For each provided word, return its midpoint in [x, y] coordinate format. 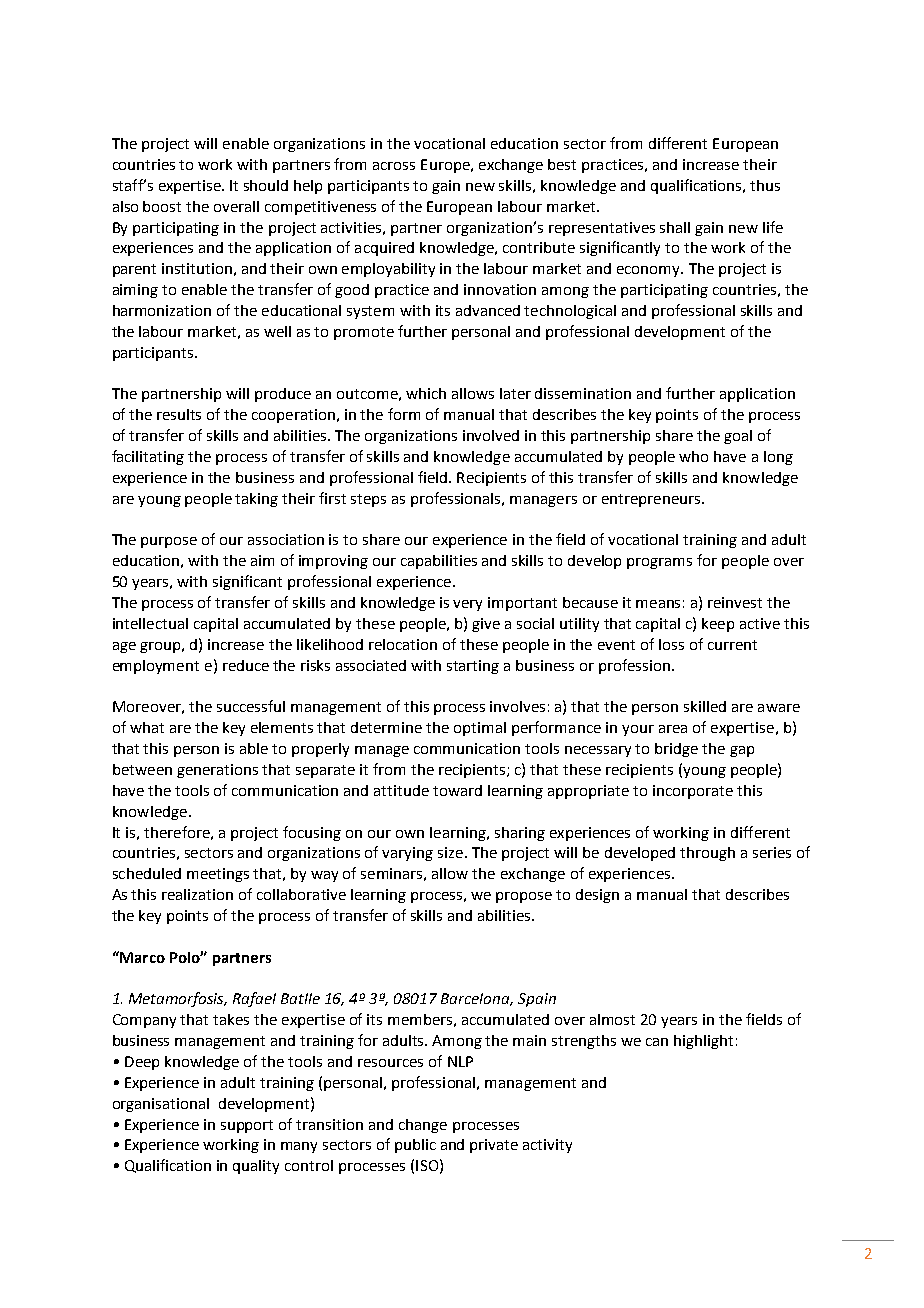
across [394, 166]
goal [738, 437]
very [467, 605]
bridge [676, 750]
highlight [703, 1042]
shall [675, 227]
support [247, 1126]
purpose [169, 542]
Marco [141, 957]
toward [457, 790]
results [179, 414]
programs [659, 563]
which [426, 393]
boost [162, 206]
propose [524, 897]
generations [217, 771]
